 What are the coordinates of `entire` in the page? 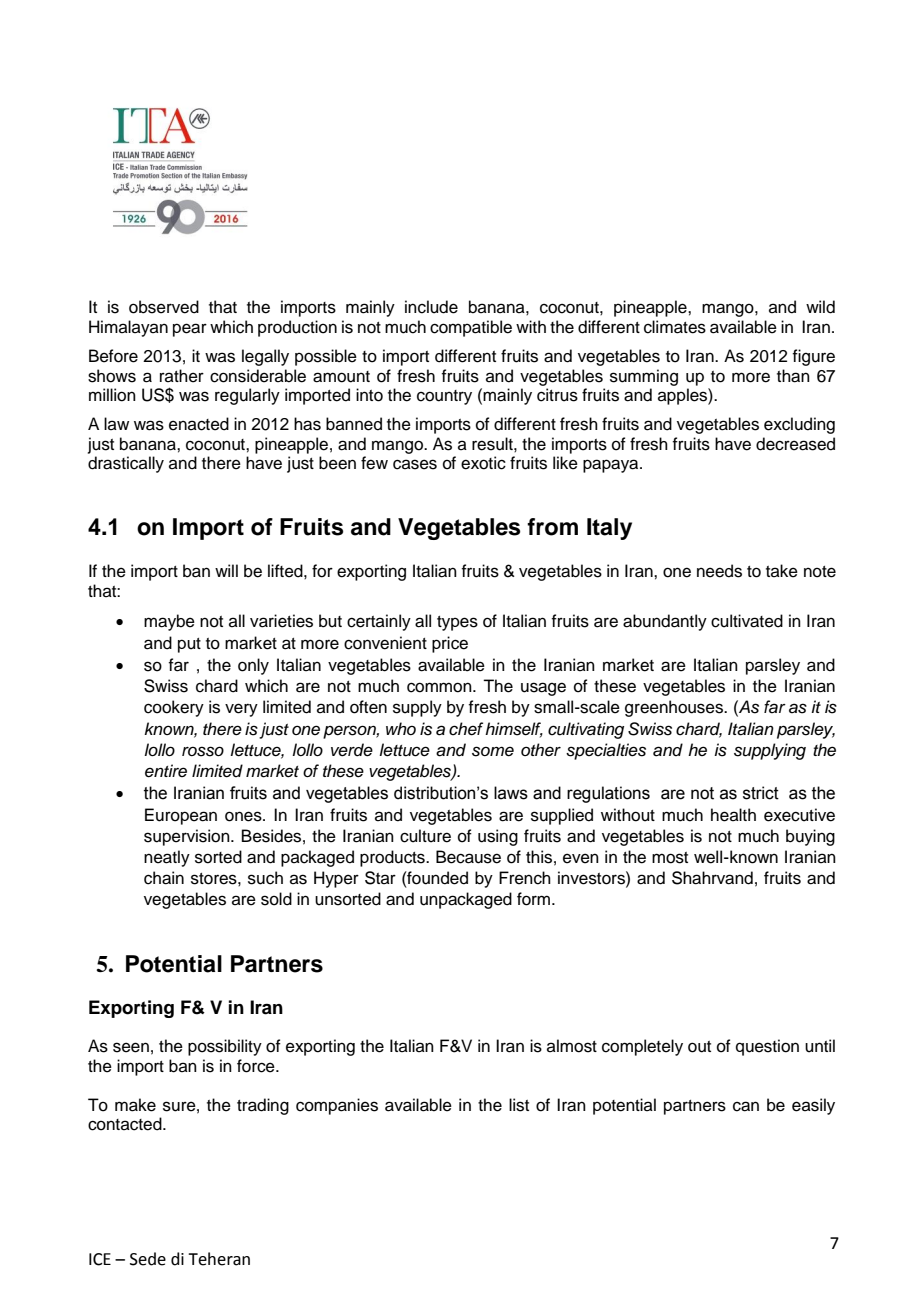 It's located at (166, 771).
